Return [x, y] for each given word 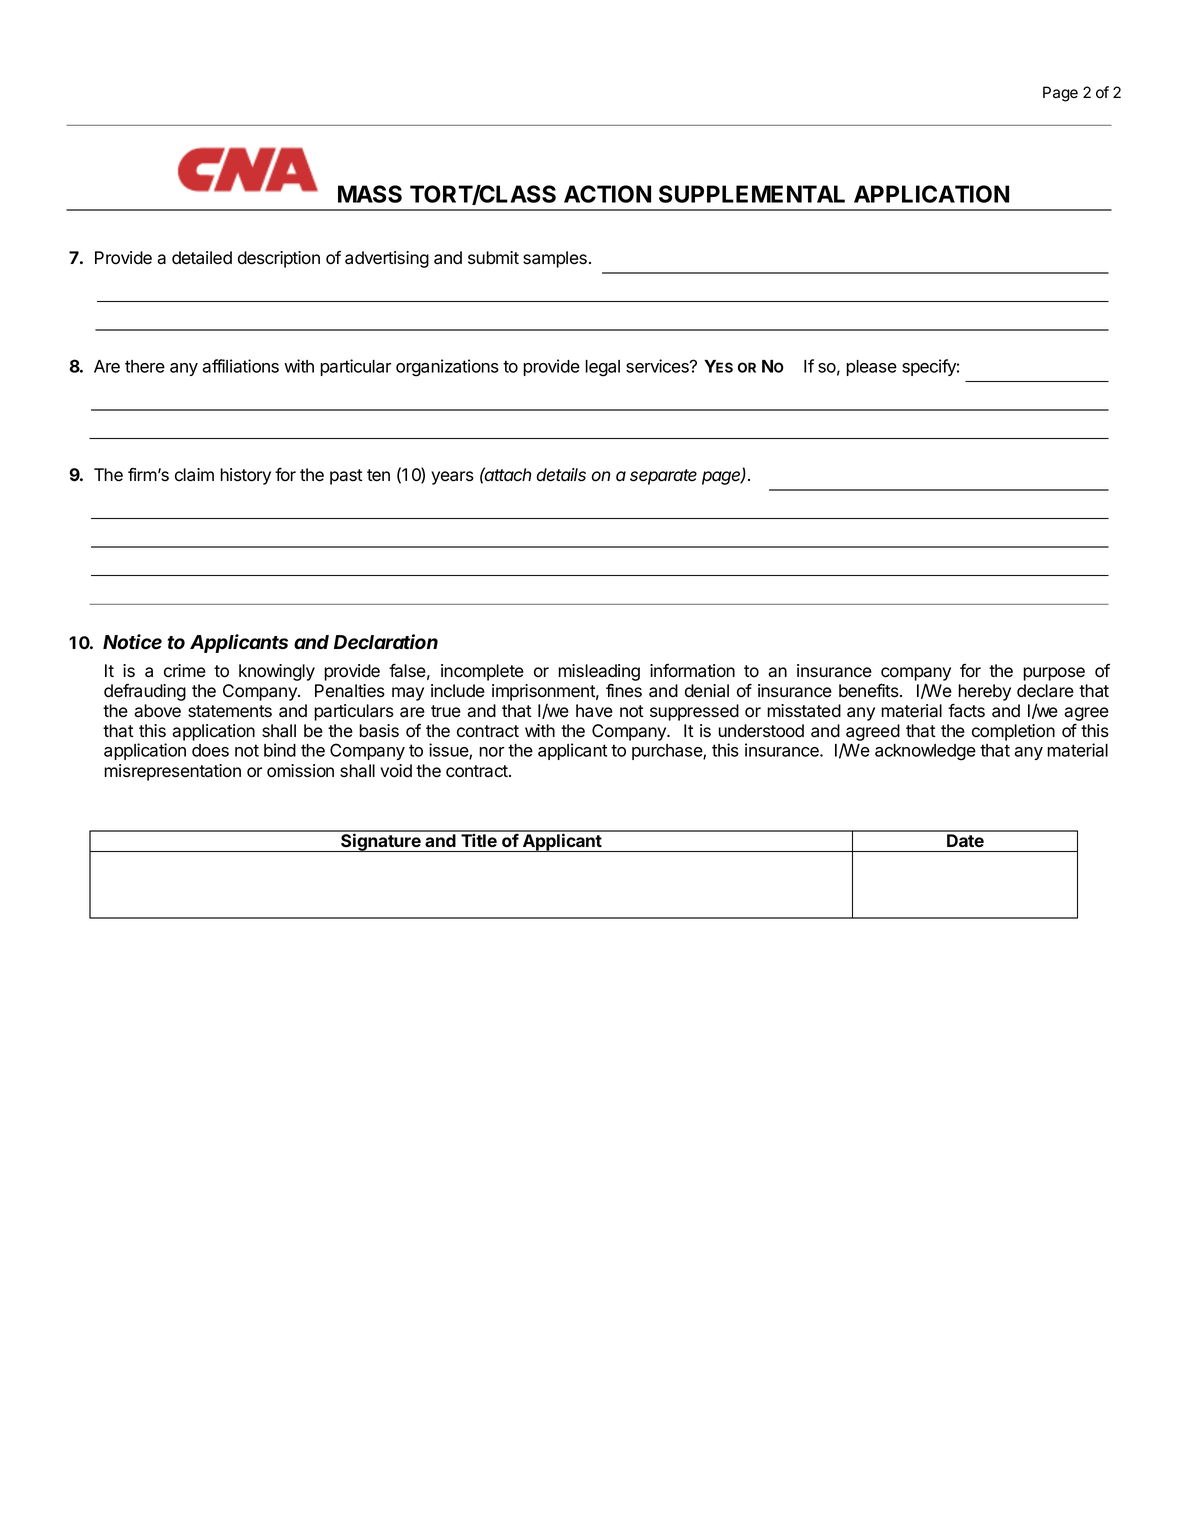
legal [602, 368]
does [210, 750]
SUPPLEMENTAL [752, 194]
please [871, 368]
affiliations [240, 366]
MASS [370, 194]
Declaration [386, 642]
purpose [1054, 674]
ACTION [607, 194]
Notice [132, 642]
